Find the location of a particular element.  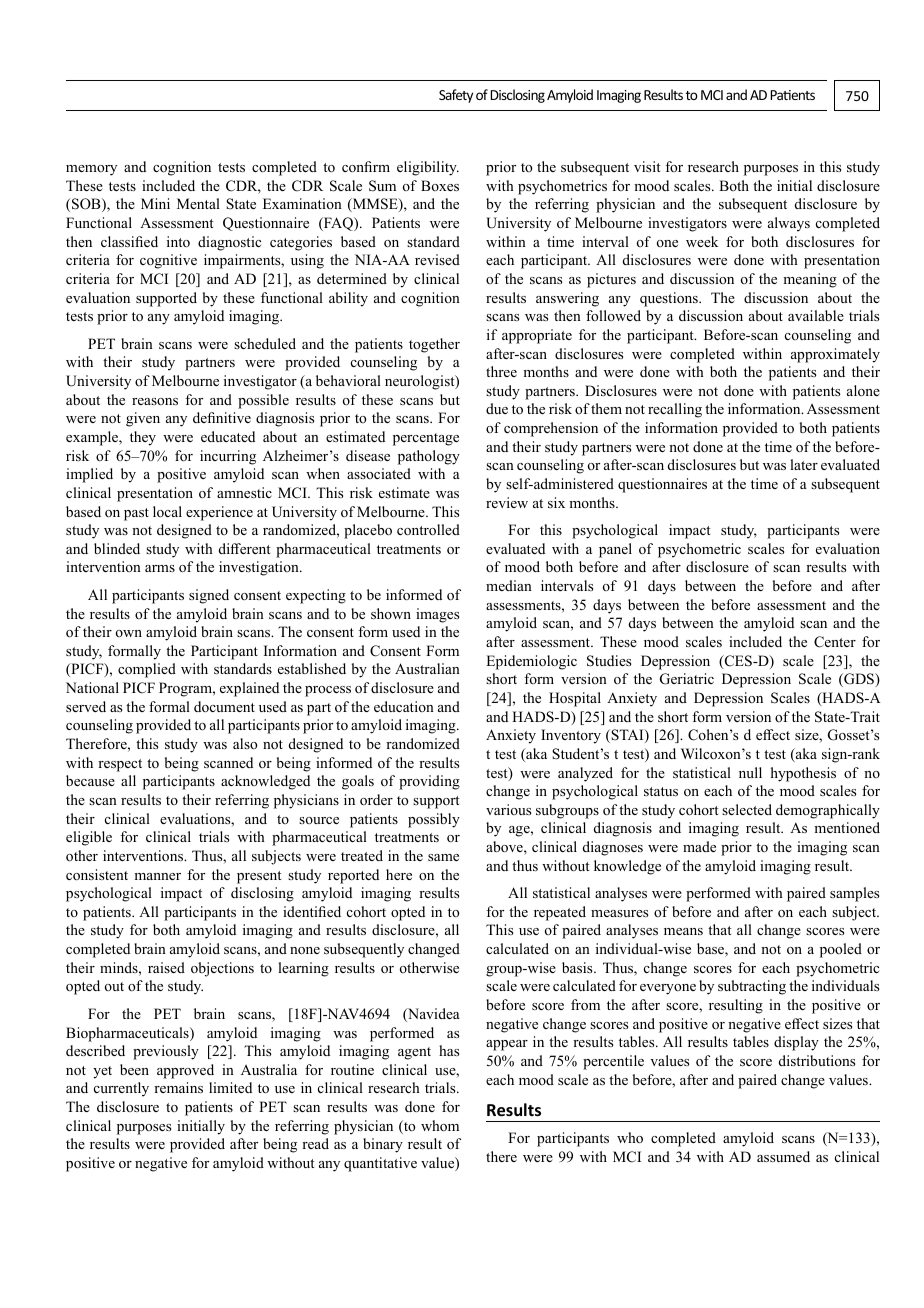

remains is located at coordinates (178, 1087).
